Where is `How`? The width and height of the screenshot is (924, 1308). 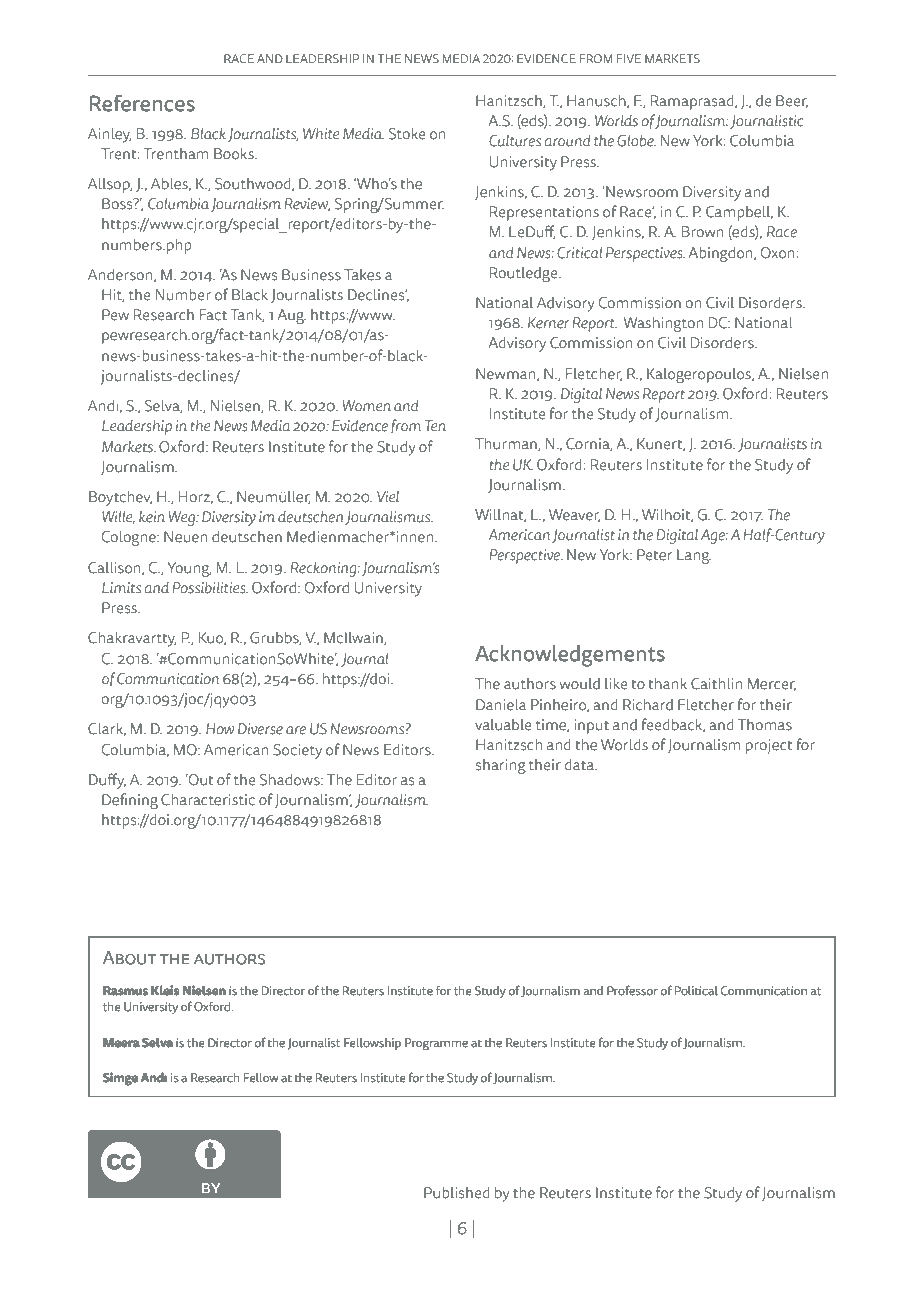
How is located at coordinates (220, 729).
